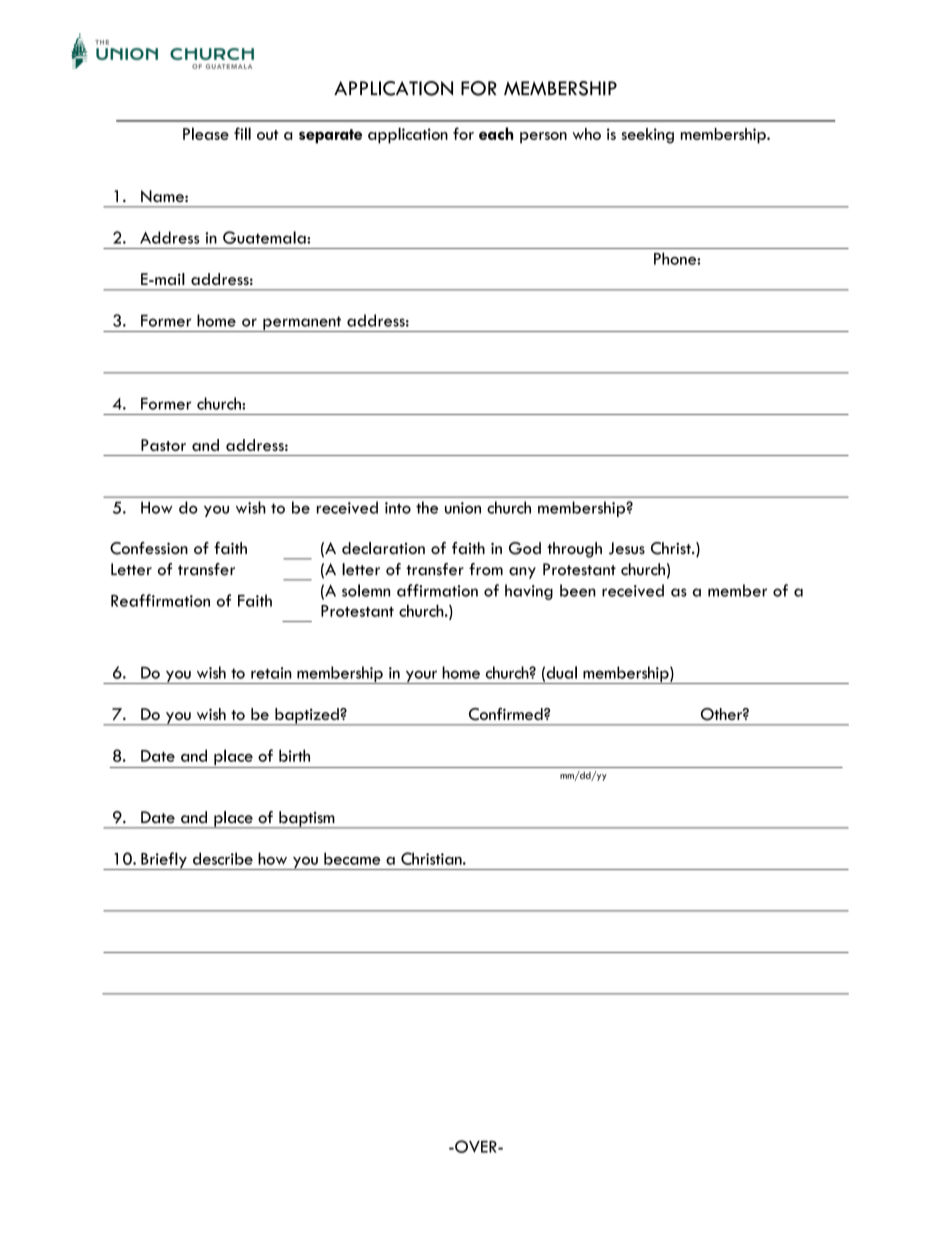 This screenshot has width=952, height=1233. I want to click on permanent, so click(302, 324).
